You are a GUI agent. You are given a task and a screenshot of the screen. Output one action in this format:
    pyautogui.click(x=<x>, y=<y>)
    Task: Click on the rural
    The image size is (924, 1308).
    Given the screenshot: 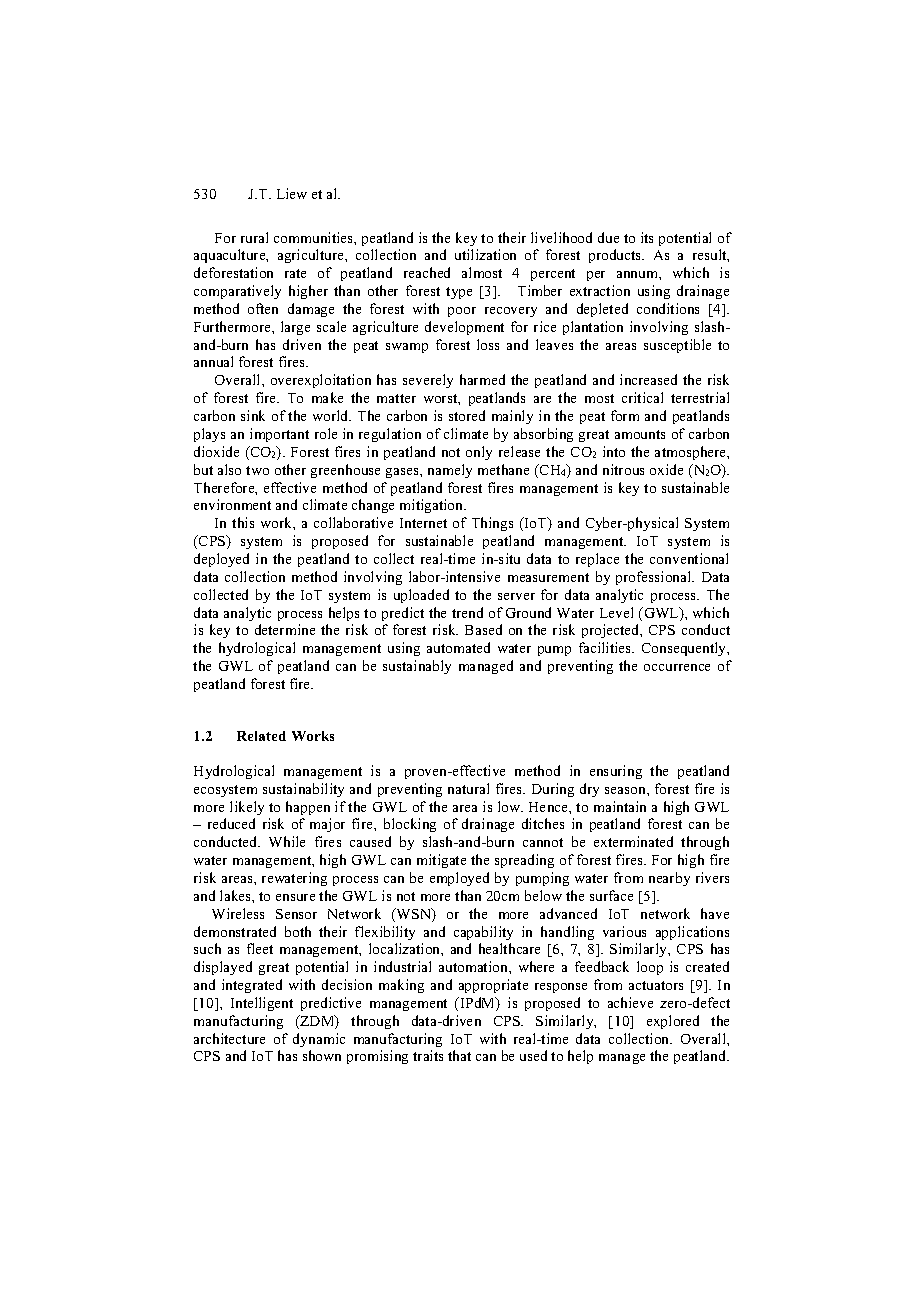 What is the action you would take?
    pyautogui.click(x=254, y=237)
